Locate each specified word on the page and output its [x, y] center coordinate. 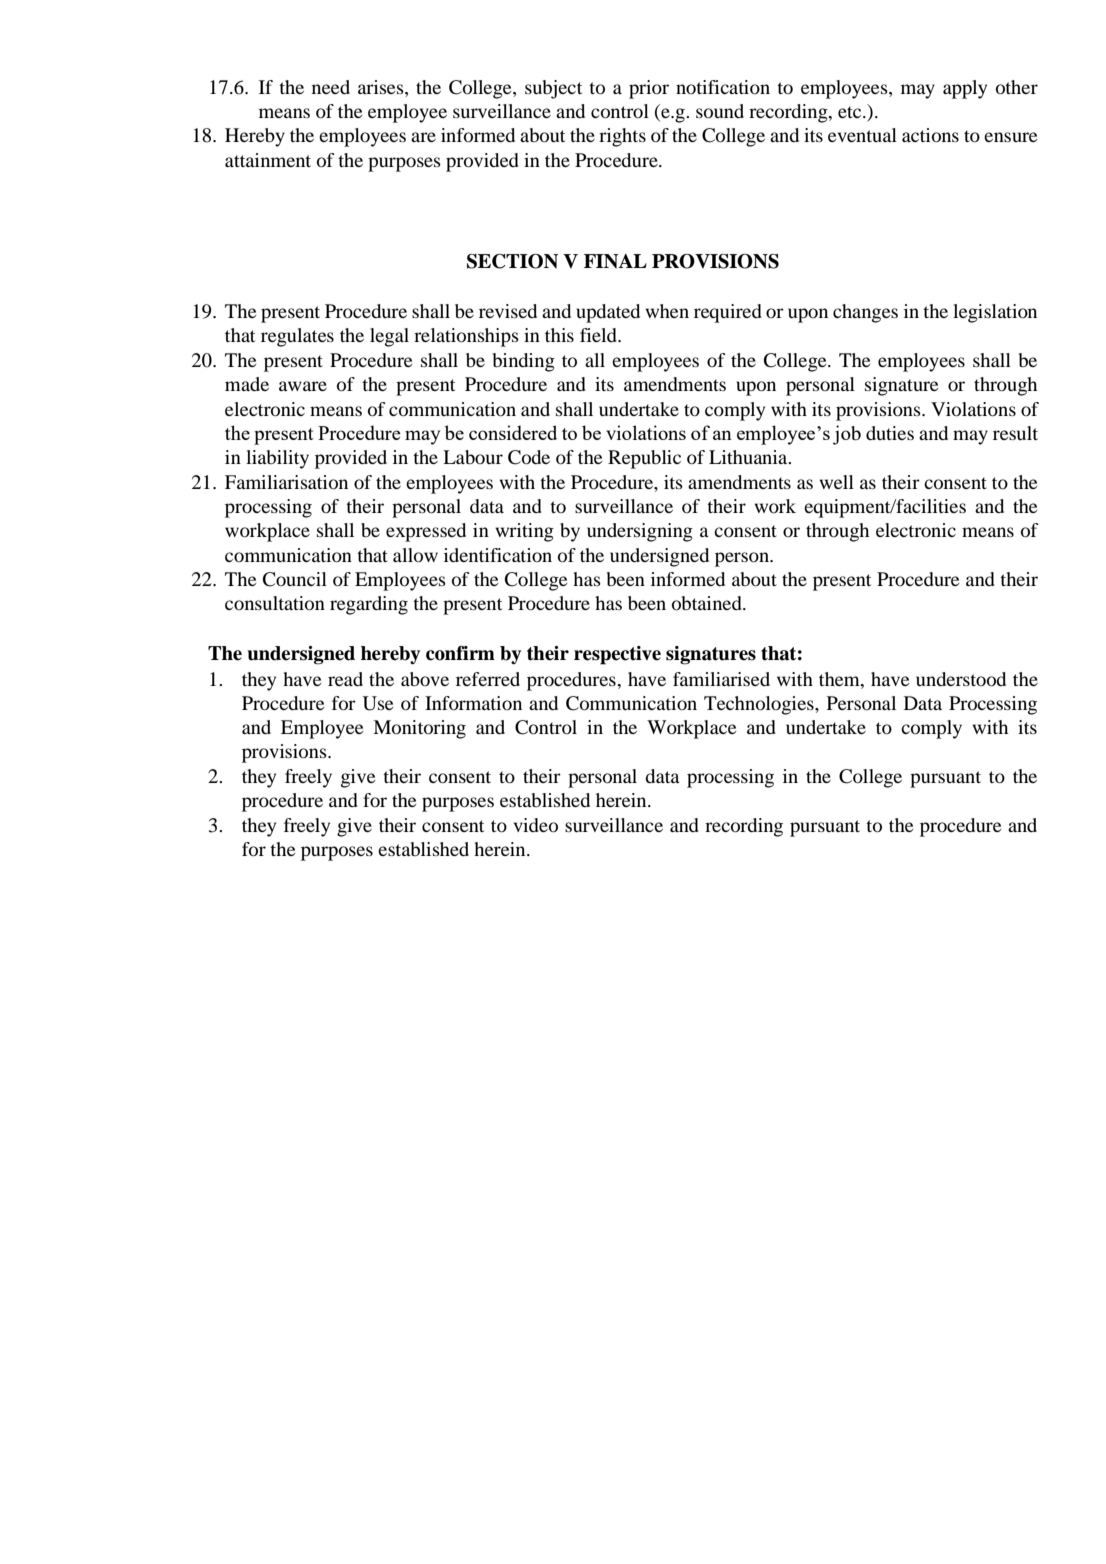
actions [930, 135]
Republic [644, 459]
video [535, 825]
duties [890, 433]
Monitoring [419, 729]
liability [277, 459]
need [331, 87]
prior [649, 89]
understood [961, 679]
